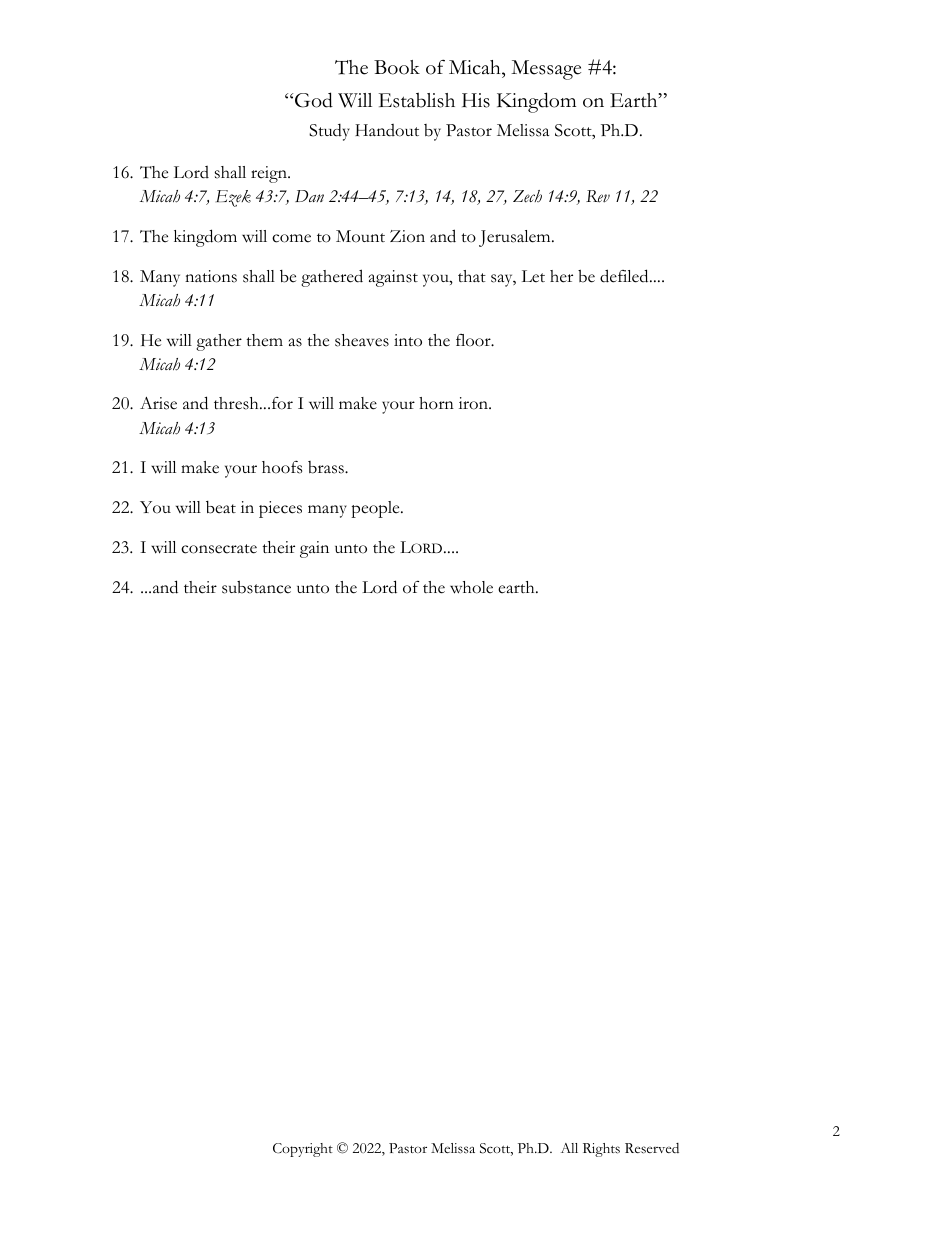 This screenshot has height=1233, width=952. I want to click on Rights, so click(601, 1150).
